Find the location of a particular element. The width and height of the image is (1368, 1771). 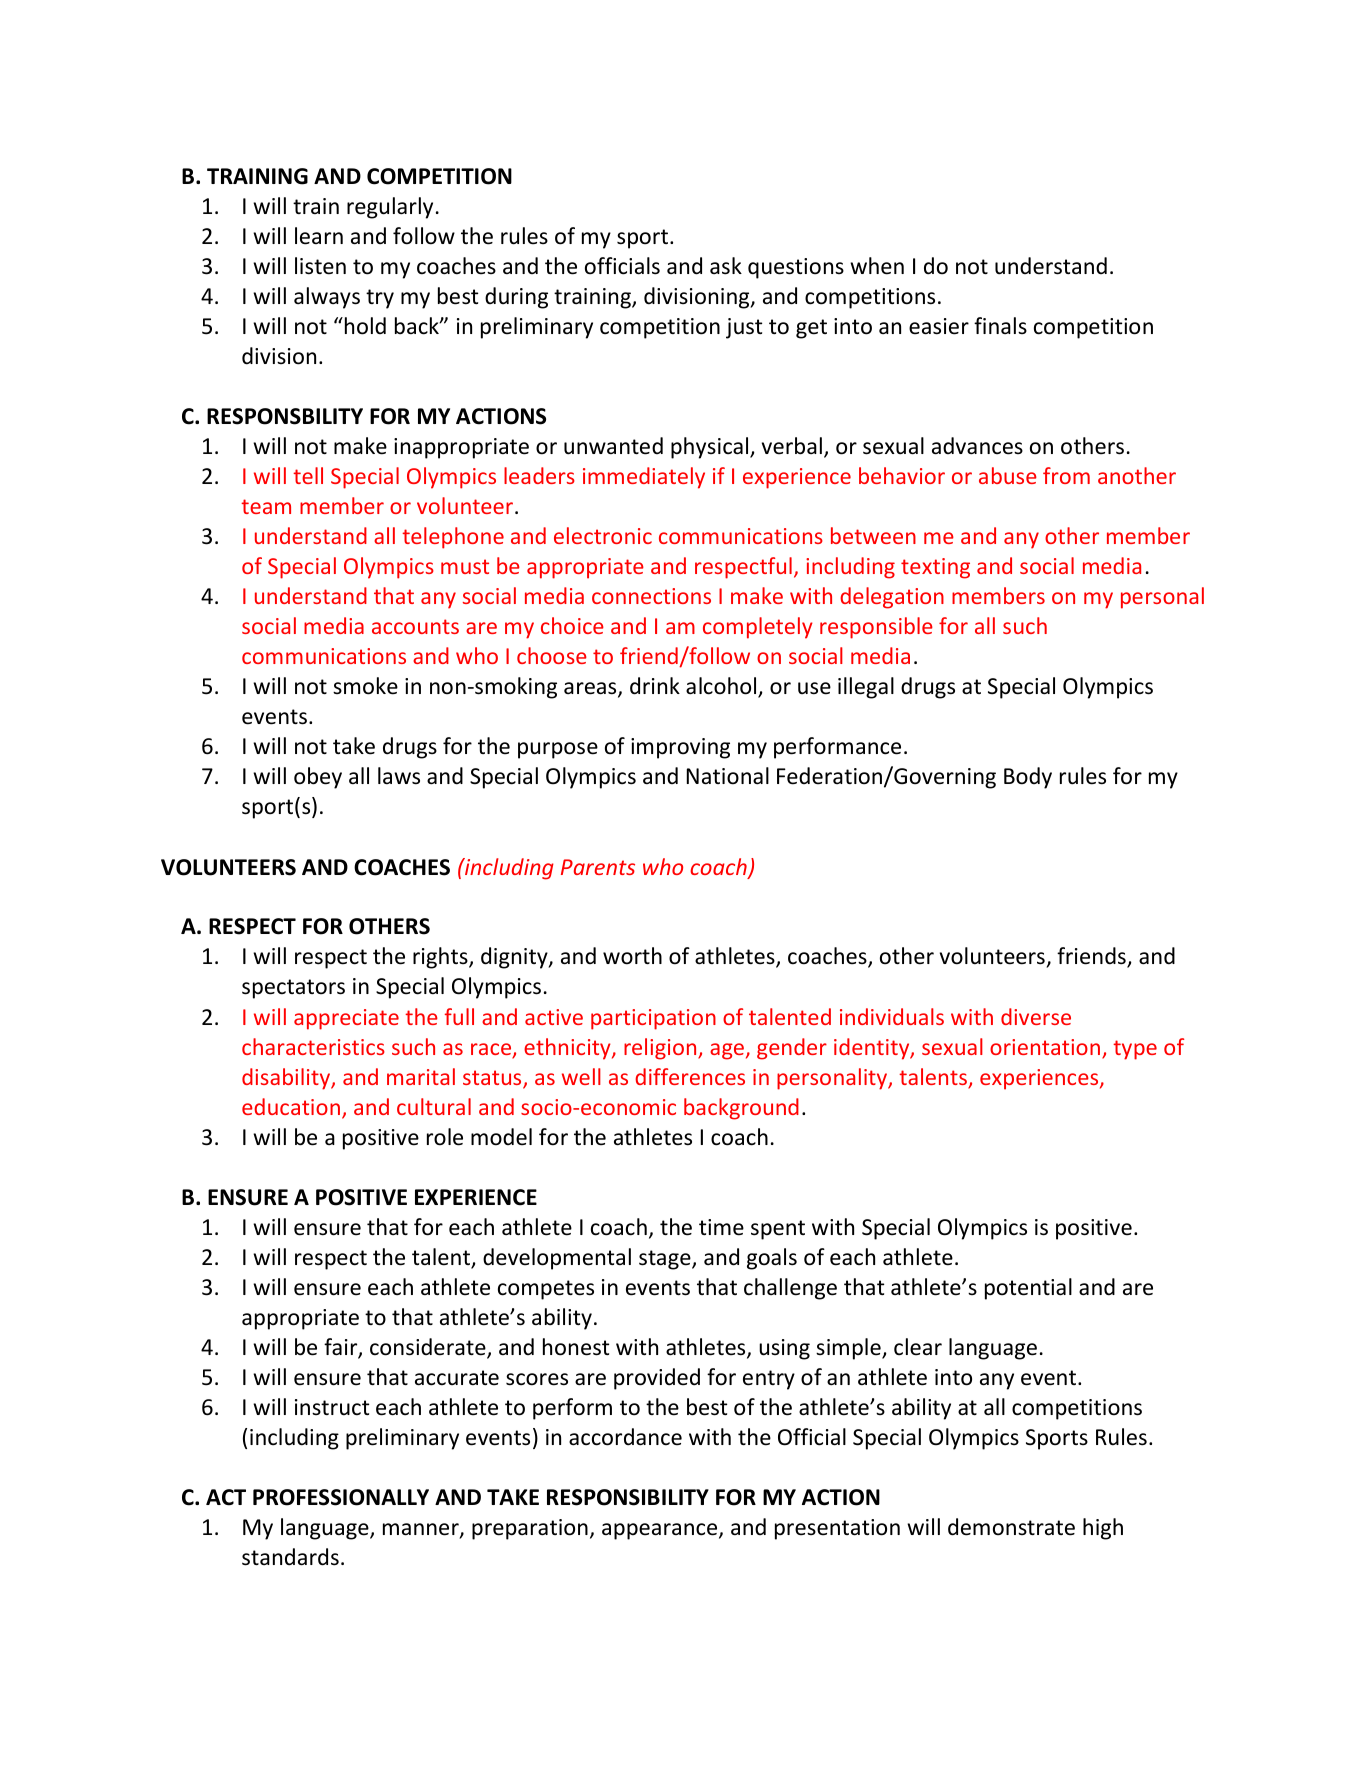

connections is located at coordinates (651, 596).
